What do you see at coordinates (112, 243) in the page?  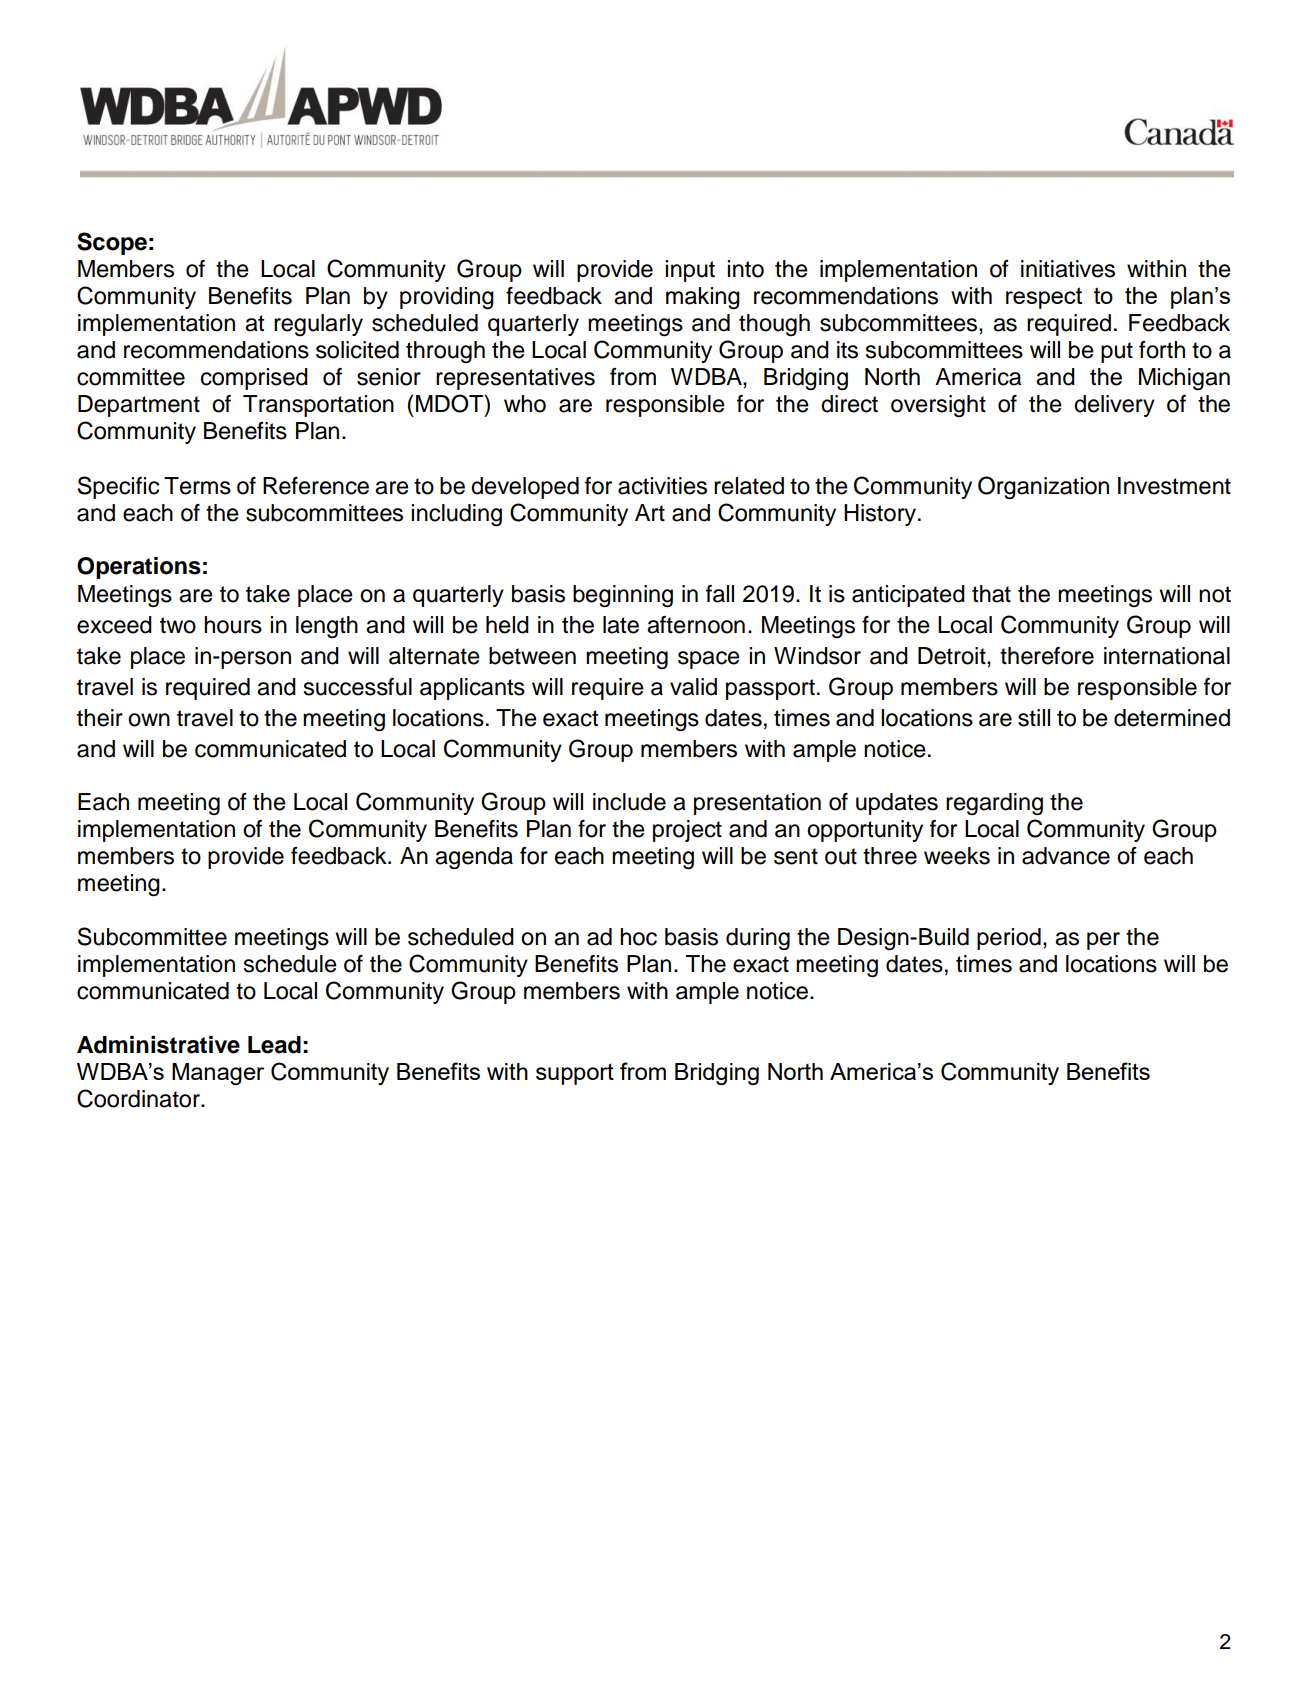 I see `Scope` at bounding box center [112, 243].
